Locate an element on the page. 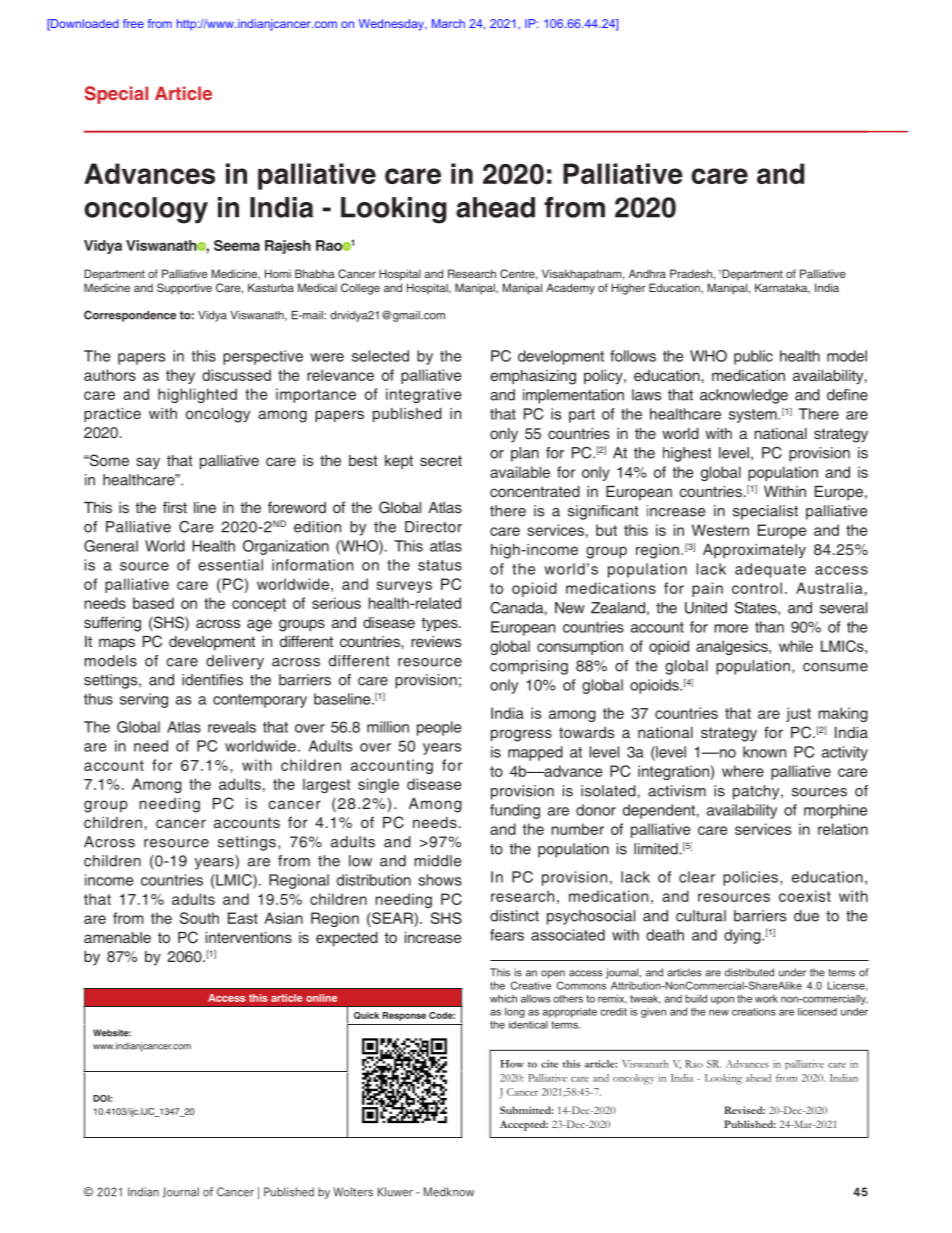 This image has width=952, height=1233. free is located at coordinates (133, 23).
